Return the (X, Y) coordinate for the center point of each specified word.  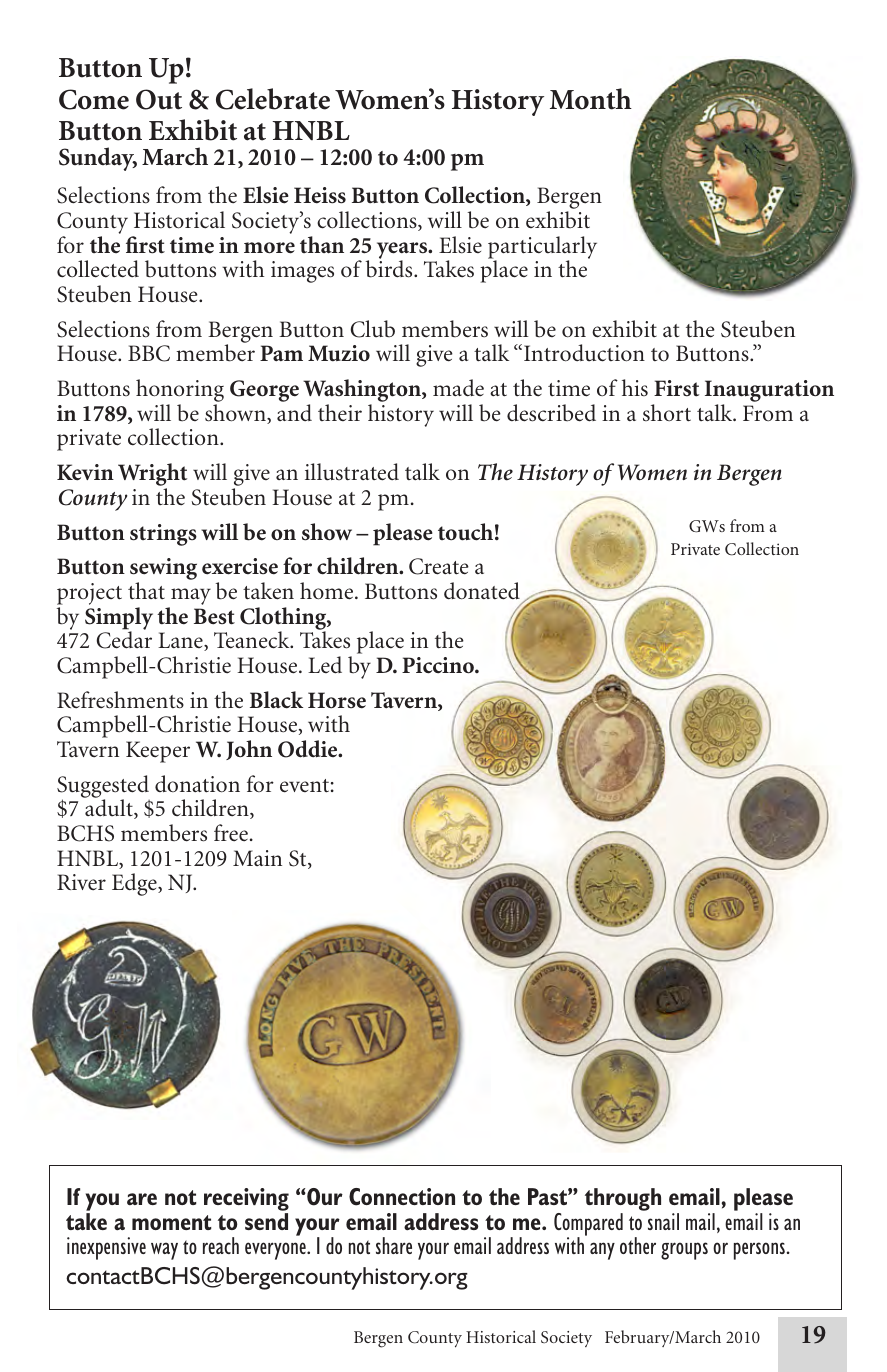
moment (171, 1222)
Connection (402, 1197)
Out (159, 99)
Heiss (320, 195)
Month (591, 99)
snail (663, 1221)
